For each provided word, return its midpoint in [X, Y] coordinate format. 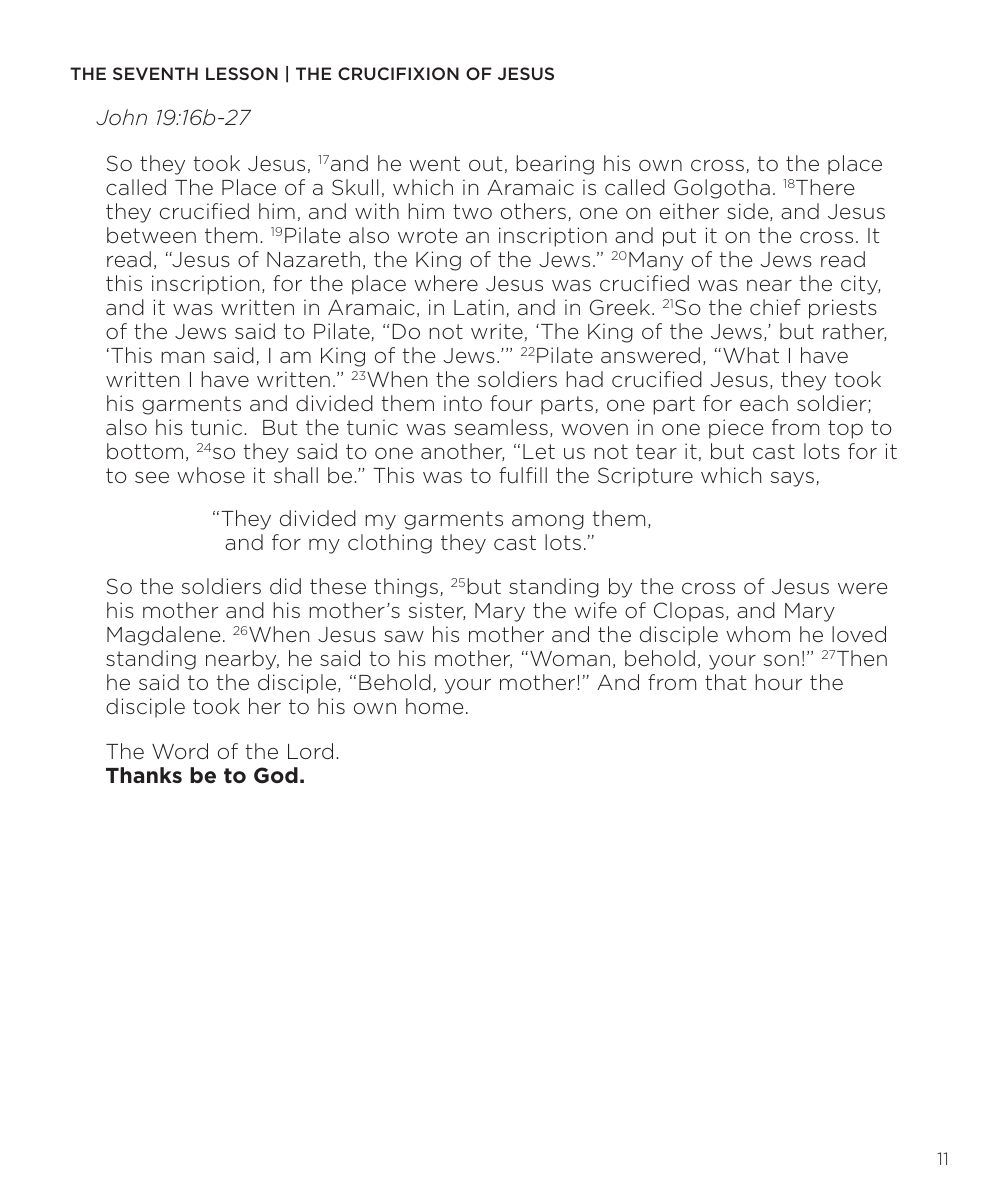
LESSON [242, 73]
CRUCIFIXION [398, 73]
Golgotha [722, 189]
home [435, 706]
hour [778, 682]
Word [180, 751]
